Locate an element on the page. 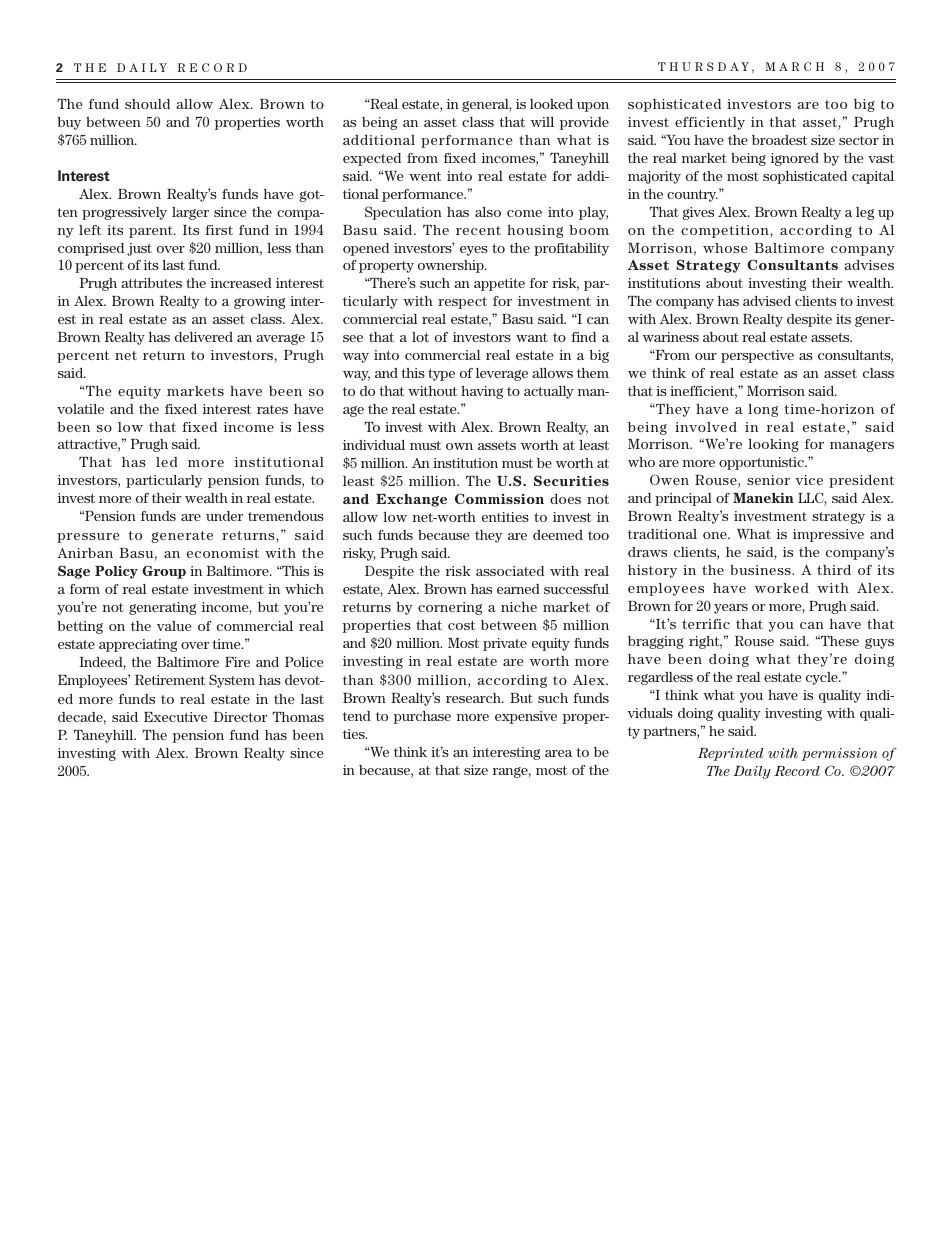  expensive is located at coordinates (526, 717).
